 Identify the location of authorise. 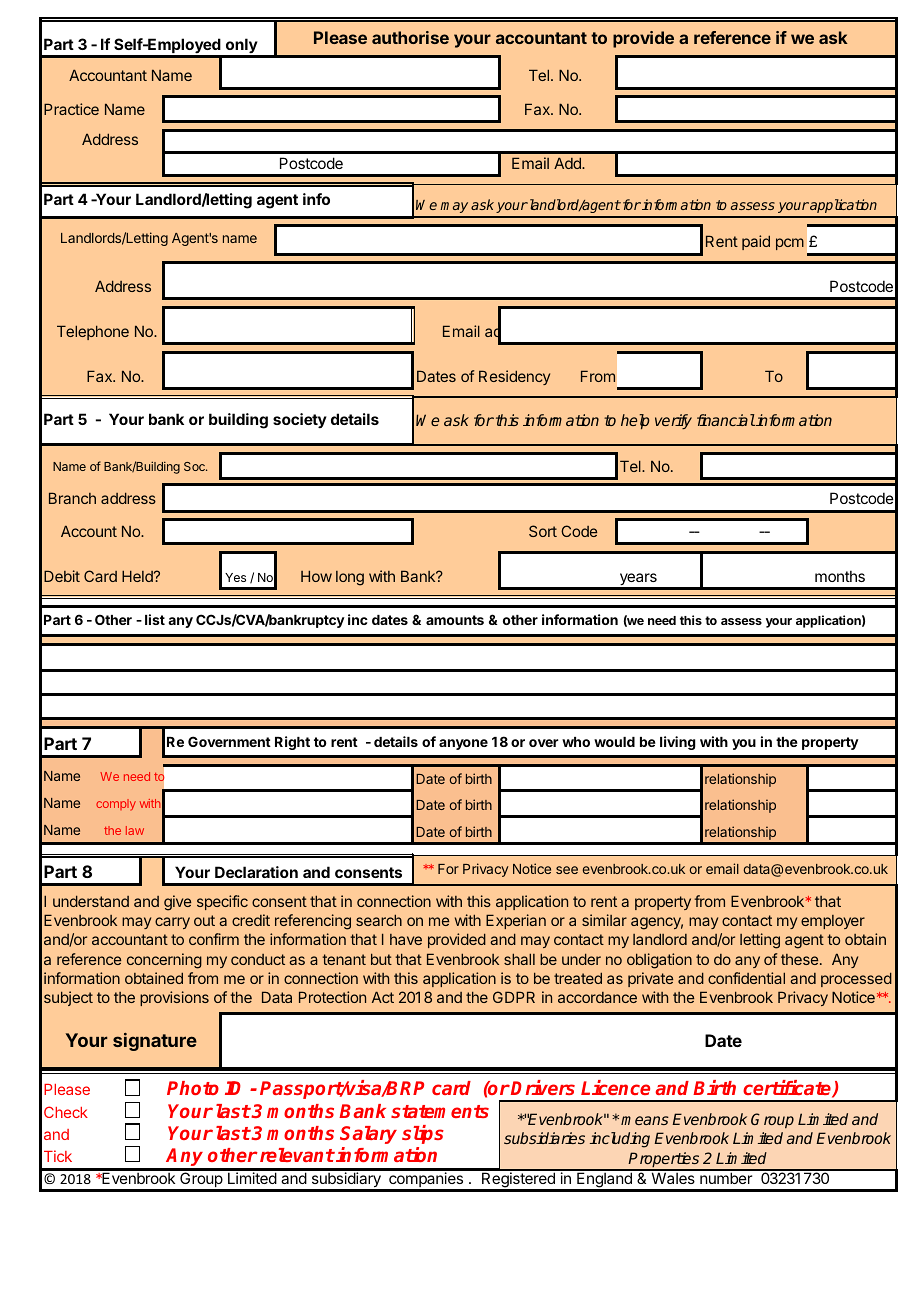
(410, 37).
